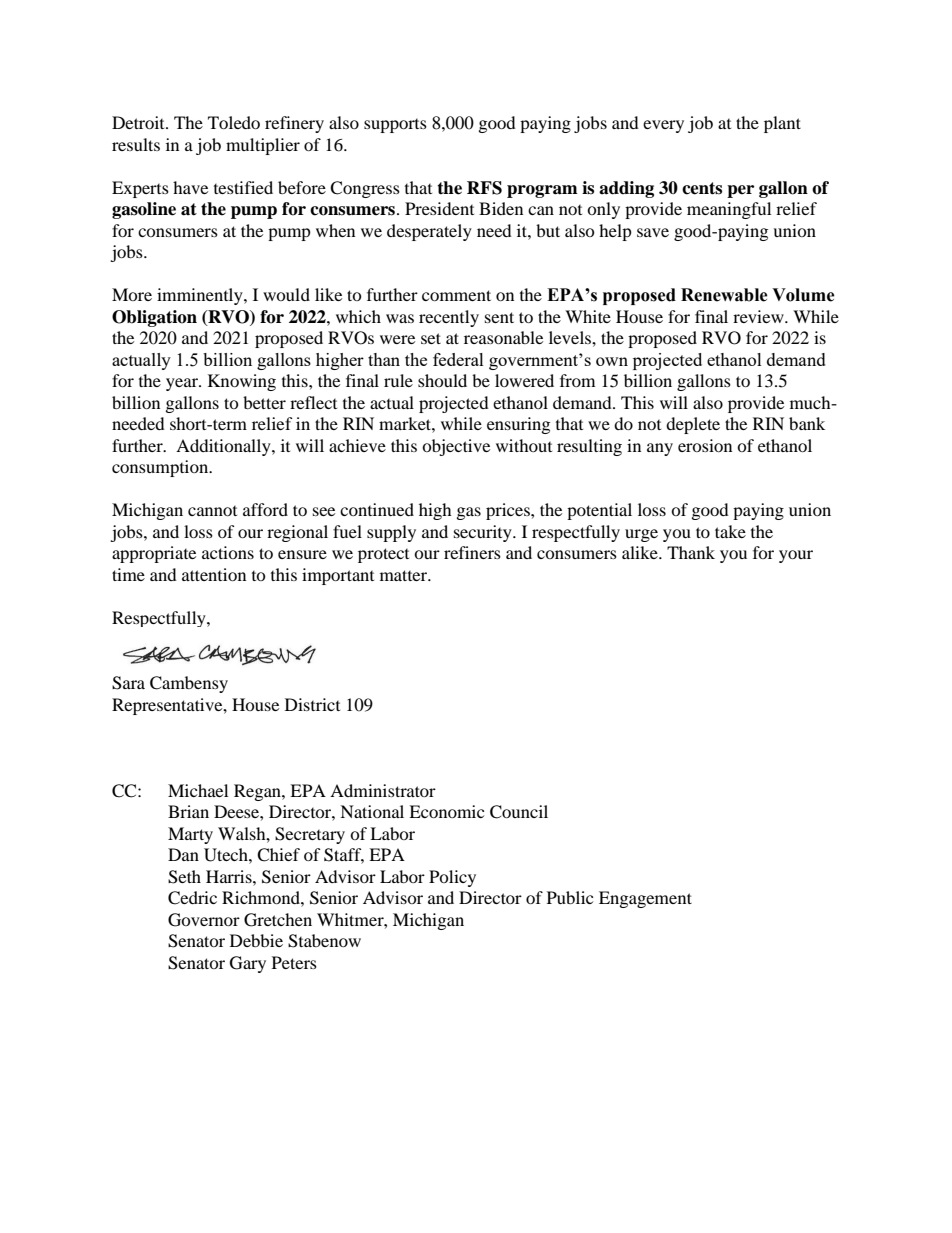 This screenshot has width=952, height=1233. What do you see at coordinates (312, 704) in the screenshot?
I see `District` at bounding box center [312, 704].
